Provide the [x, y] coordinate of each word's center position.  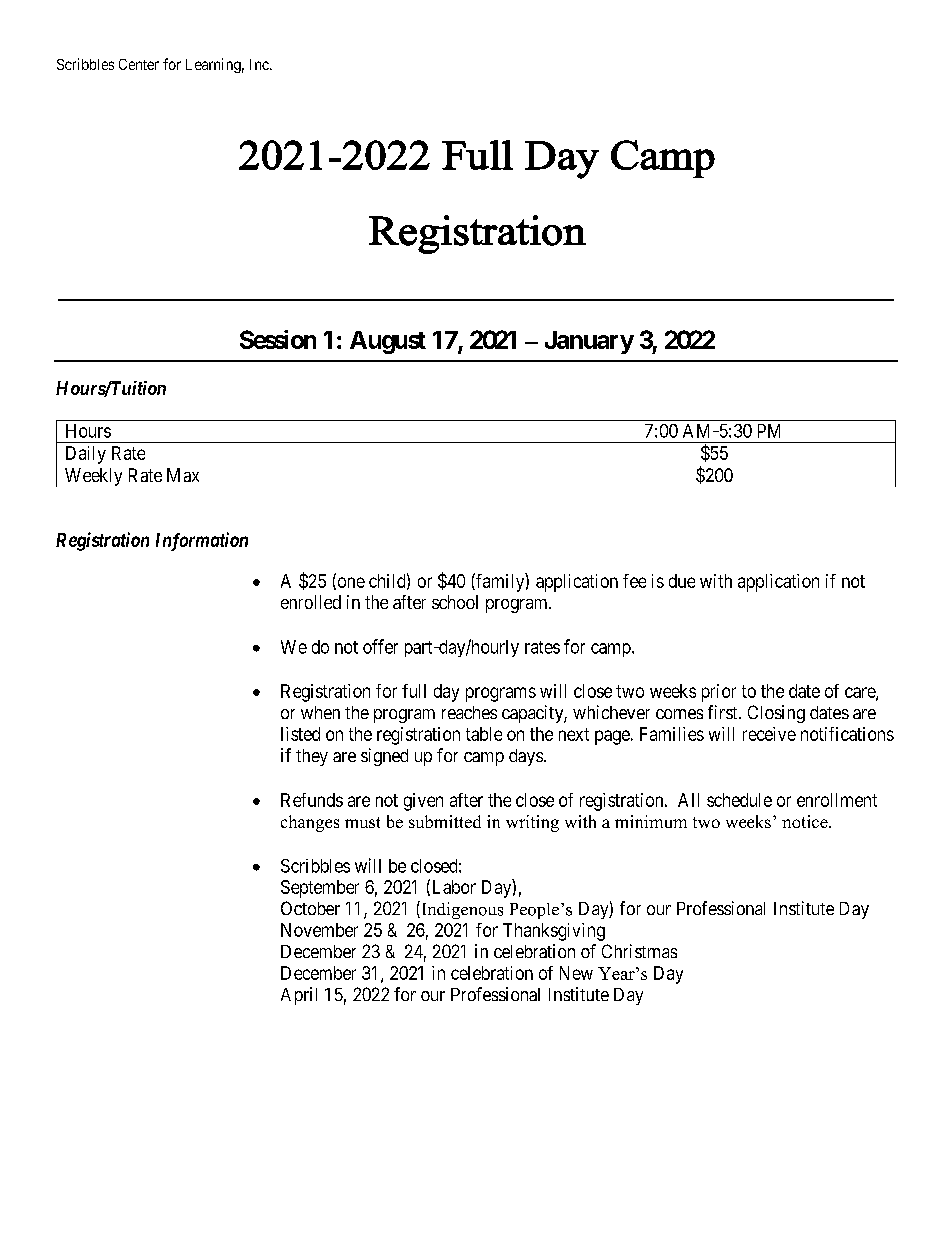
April [299, 996]
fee [634, 581]
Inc [260, 64]
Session [278, 339]
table [484, 734]
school [455, 602]
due [682, 581]
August [388, 342]
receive [769, 734]
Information [202, 541]
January [589, 342]
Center [139, 64]
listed [300, 734]
